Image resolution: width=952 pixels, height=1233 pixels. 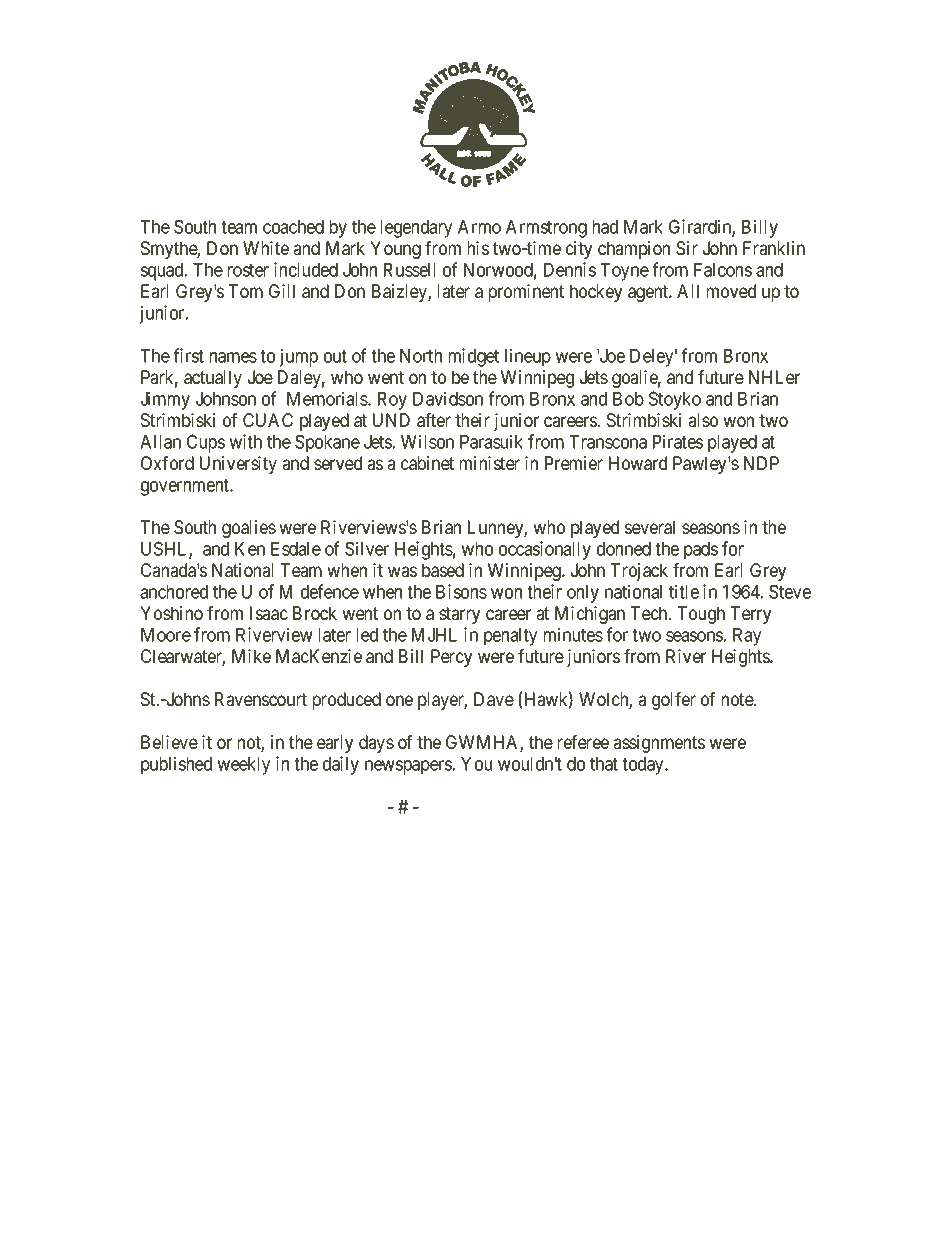 I want to click on Sir, so click(x=687, y=248).
